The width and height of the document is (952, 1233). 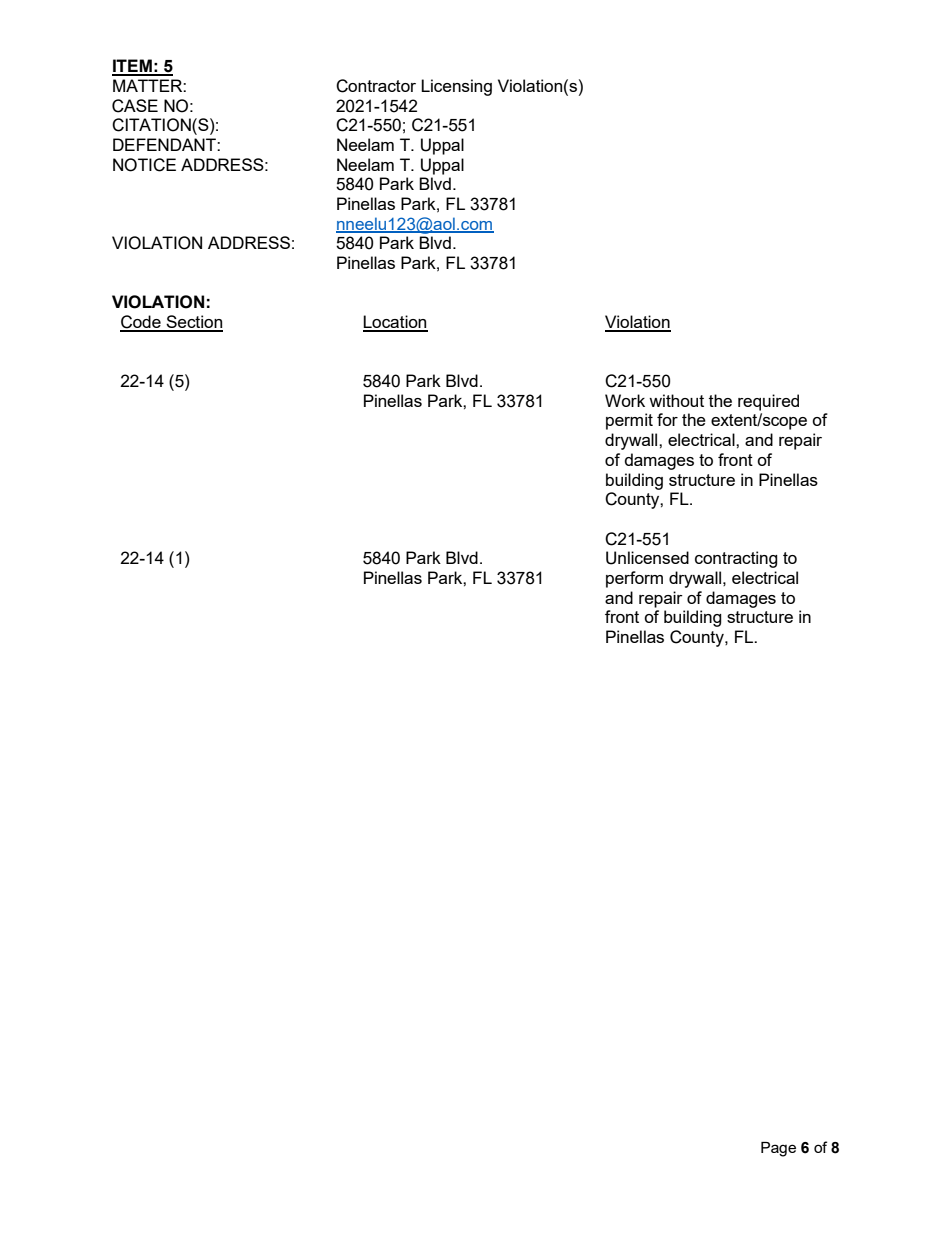 I want to click on contracting, so click(x=736, y=559).
